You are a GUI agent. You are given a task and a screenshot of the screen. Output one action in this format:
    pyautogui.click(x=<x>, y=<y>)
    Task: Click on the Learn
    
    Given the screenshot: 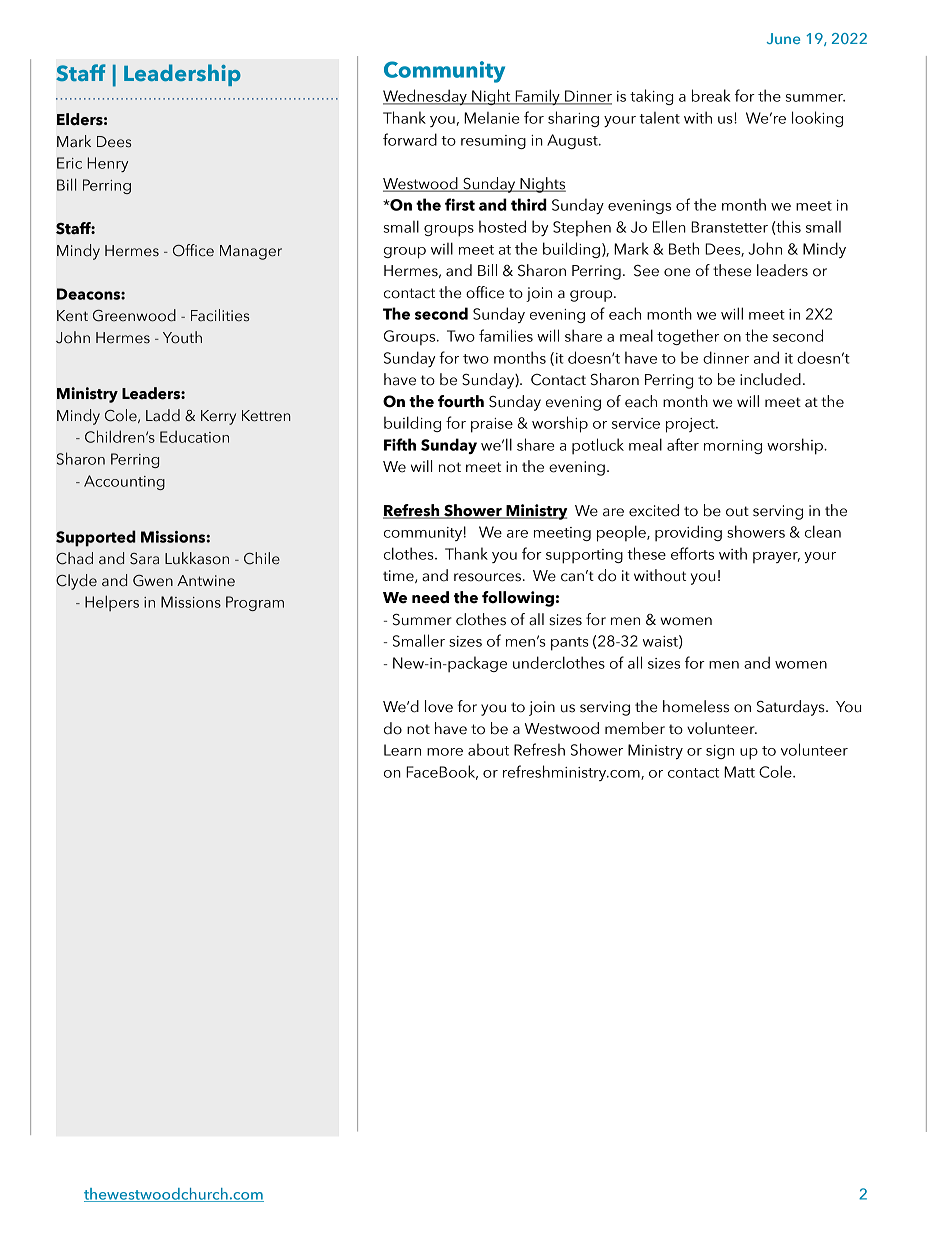 What is the action you would take?
    pyautogui.click(x=402, y=750)
